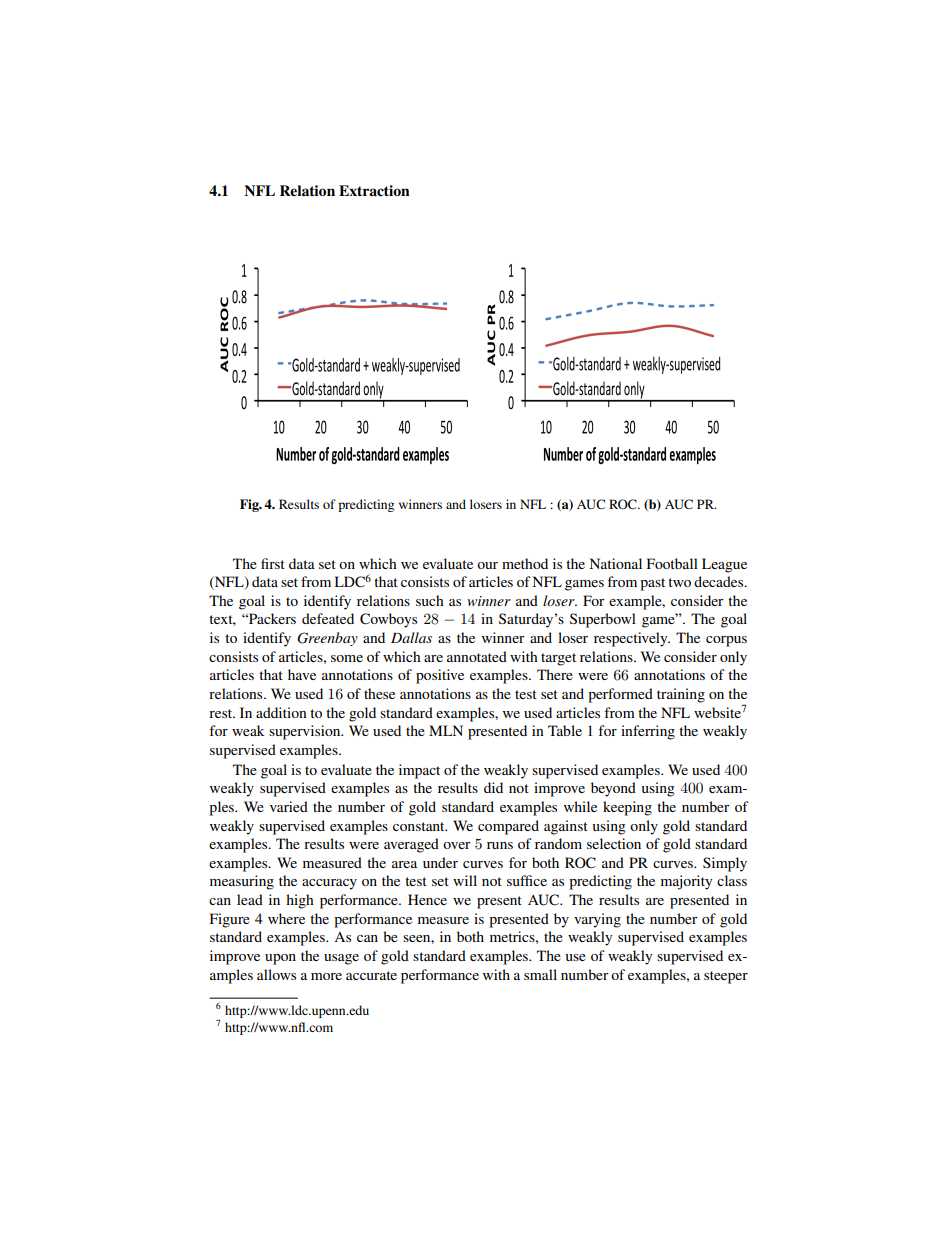 Image resolution: width=952 pixels, height=1233 pixels. Describe the element at coordinates (280, 959) in the screenshot. I see `upon` at that location.
